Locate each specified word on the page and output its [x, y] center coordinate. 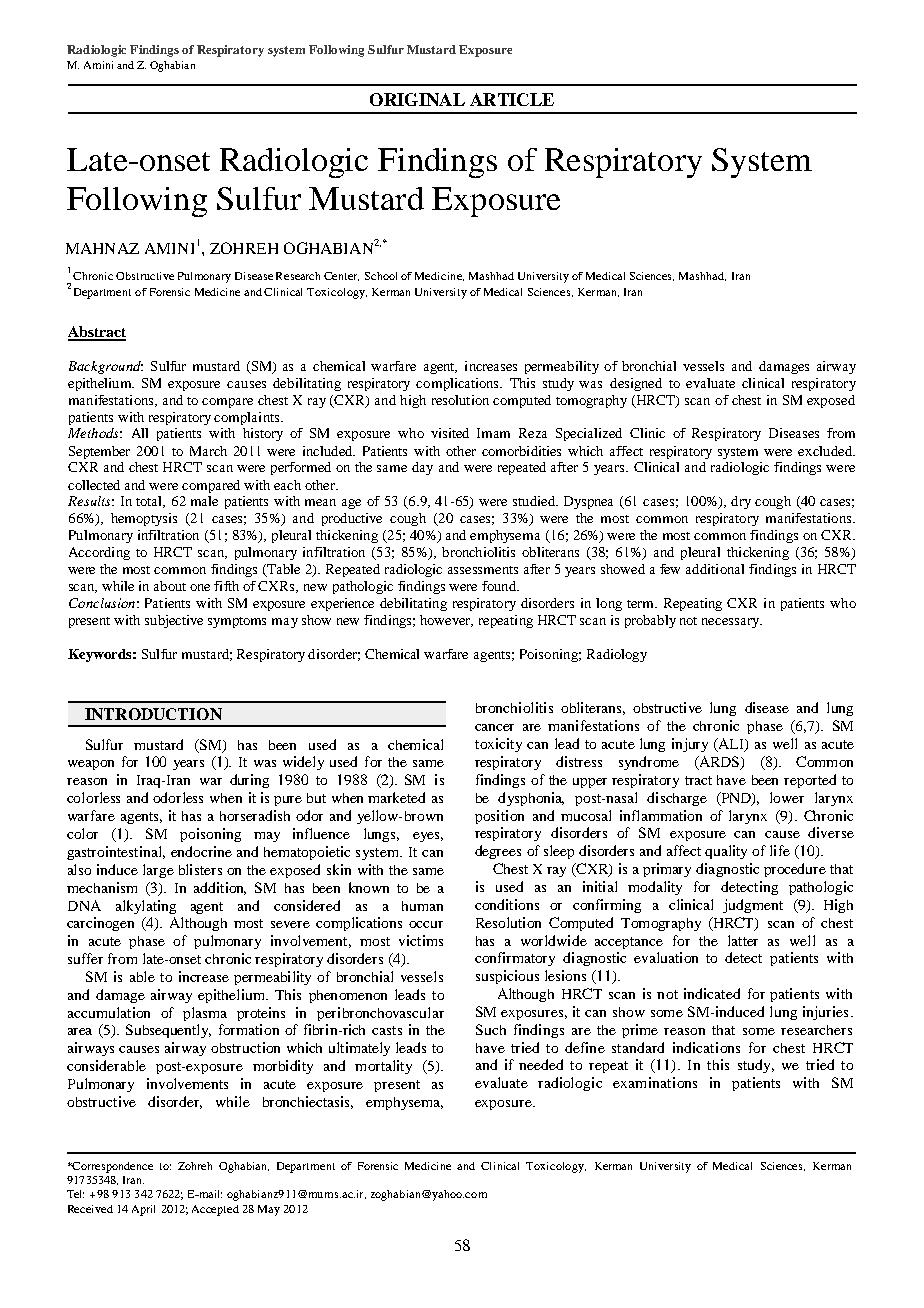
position [499, 817]
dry [741, 502]
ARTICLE [512, 99]
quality [726, 852]
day [422, 468]
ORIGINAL [417, 99]
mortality [383, 1067]
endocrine [201, 851]
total [150, 502]
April [143, 1210]
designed [636, 384]
